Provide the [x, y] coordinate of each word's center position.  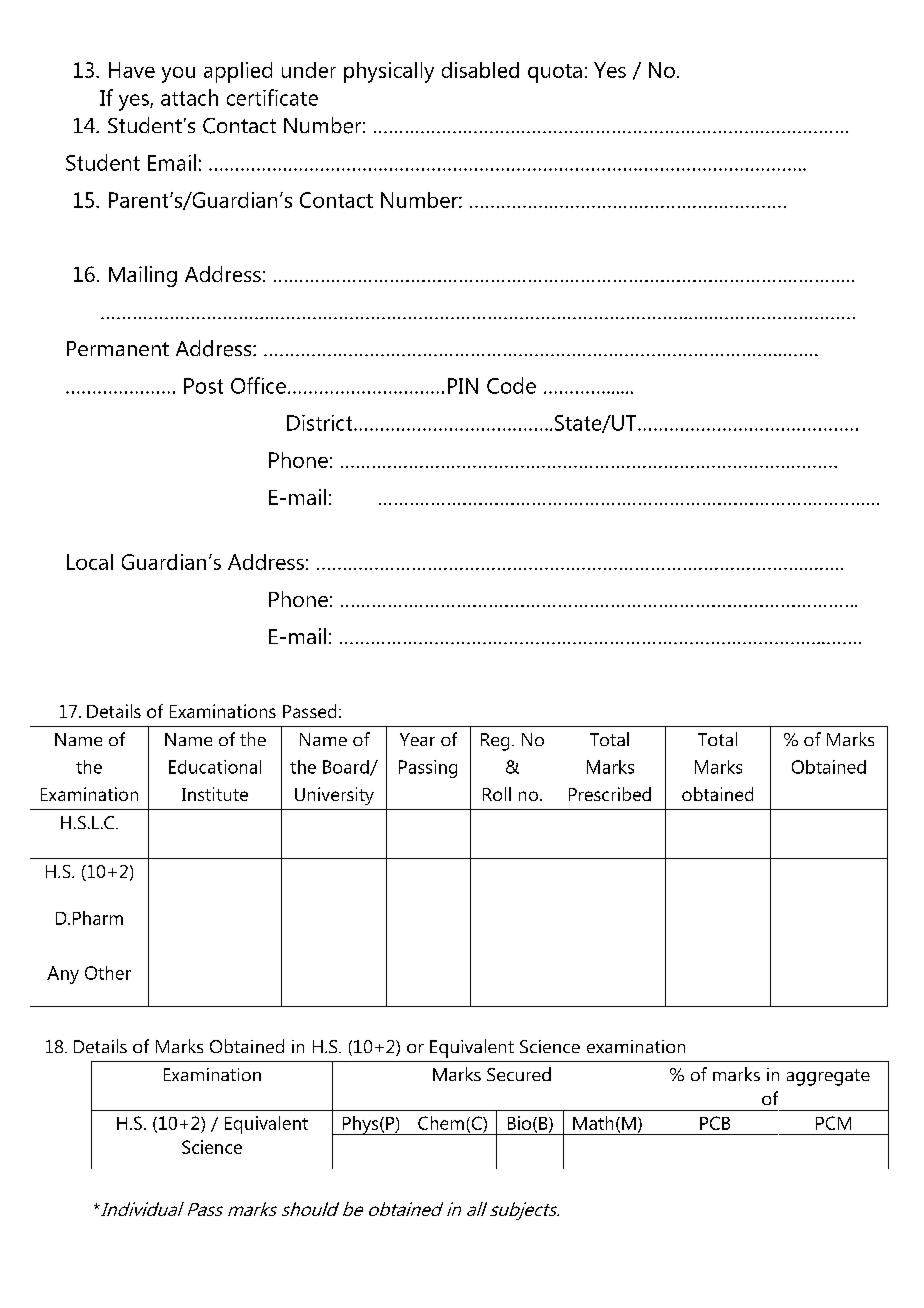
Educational [215, 767]
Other [108, 973]
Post [203, 386]
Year [417, 739]
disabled [480, 70]
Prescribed [610, 794]
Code [511, 385]
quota [555, 73]
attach [189, 97]
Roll [497, 794]
